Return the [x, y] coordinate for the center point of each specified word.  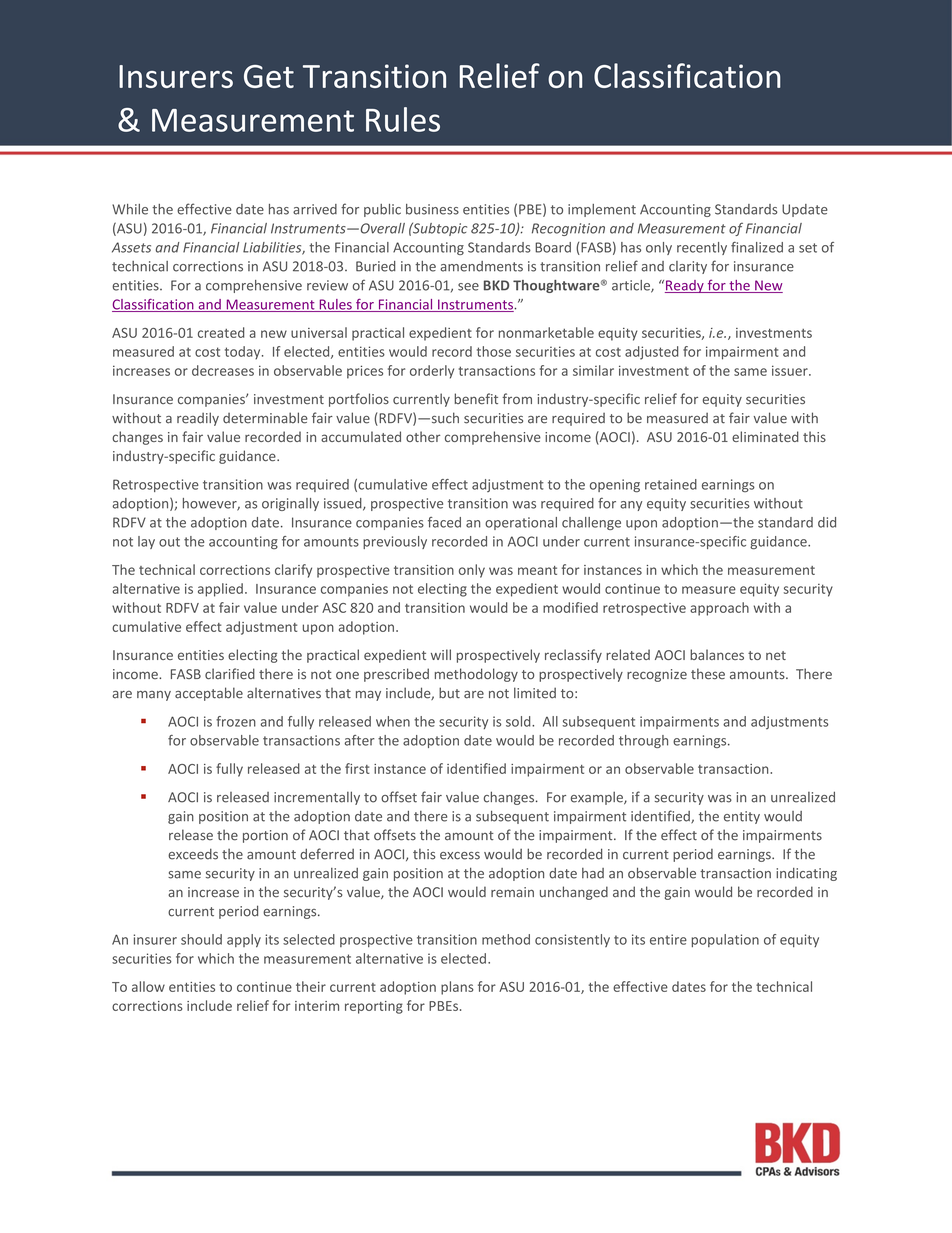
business [432, 209]
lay [146, 542]
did [827, 522]
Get [269, 76]
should [201, 939]
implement [602, 210]
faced [444, 522]
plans [457, 988]
